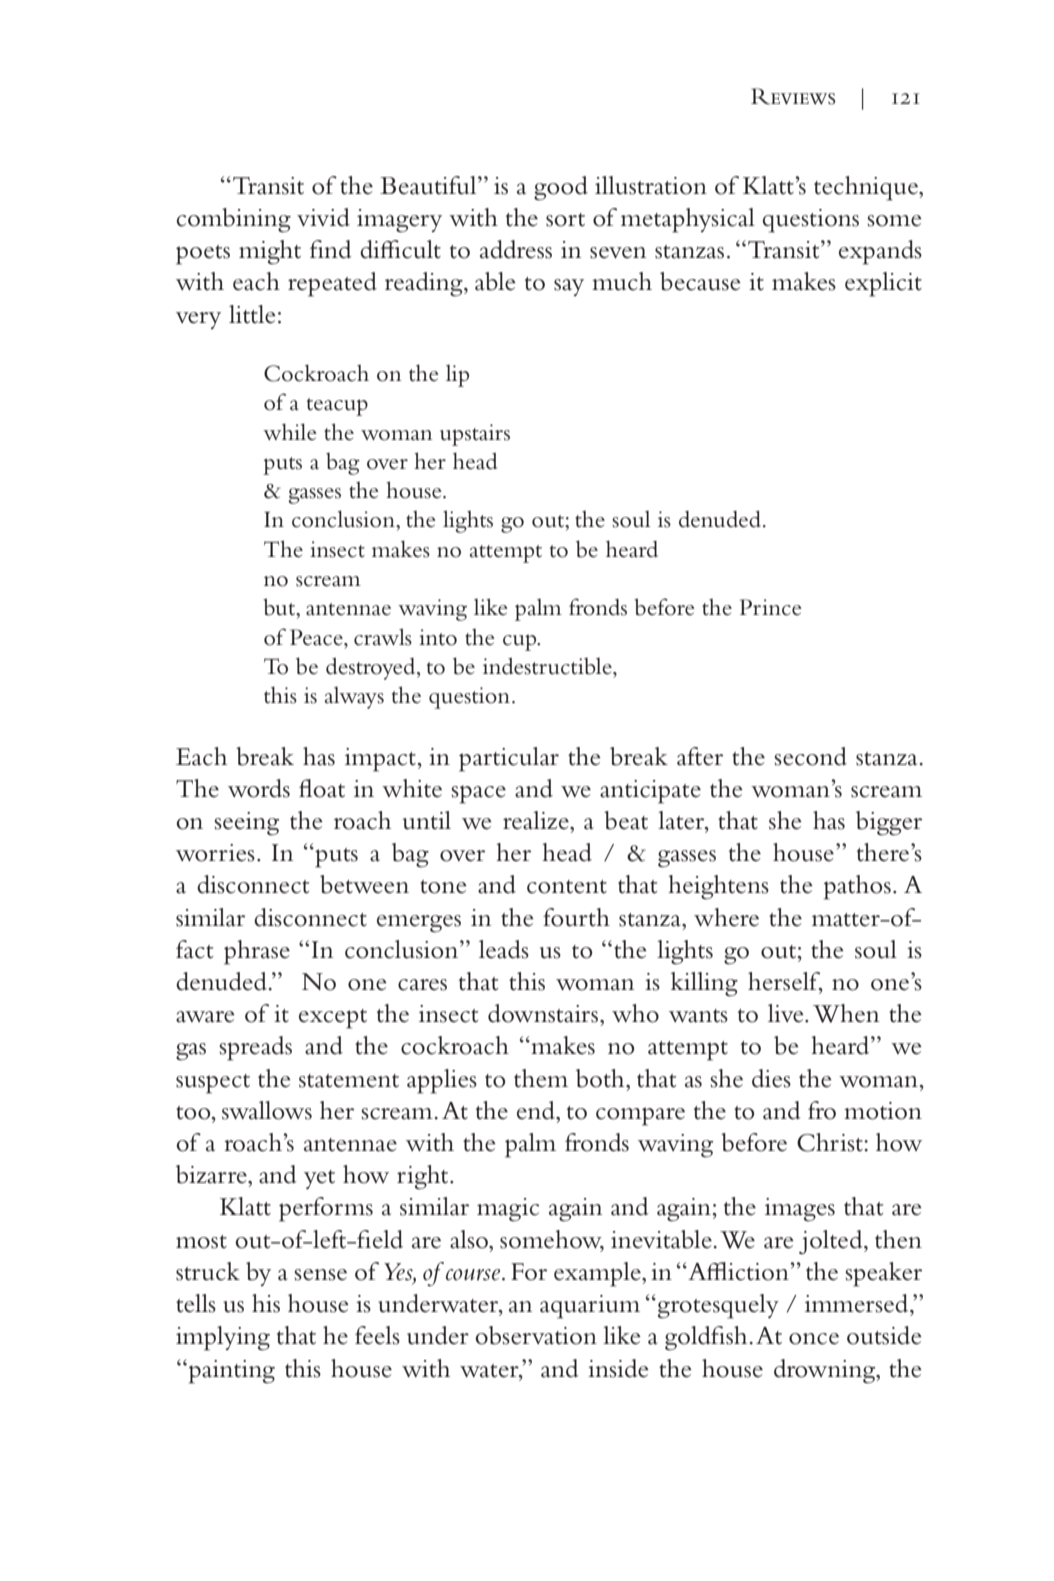  What do you see at coordinates (787, 1013) in the screenshot?
I see `live` at bounding box center [787, 1013].
